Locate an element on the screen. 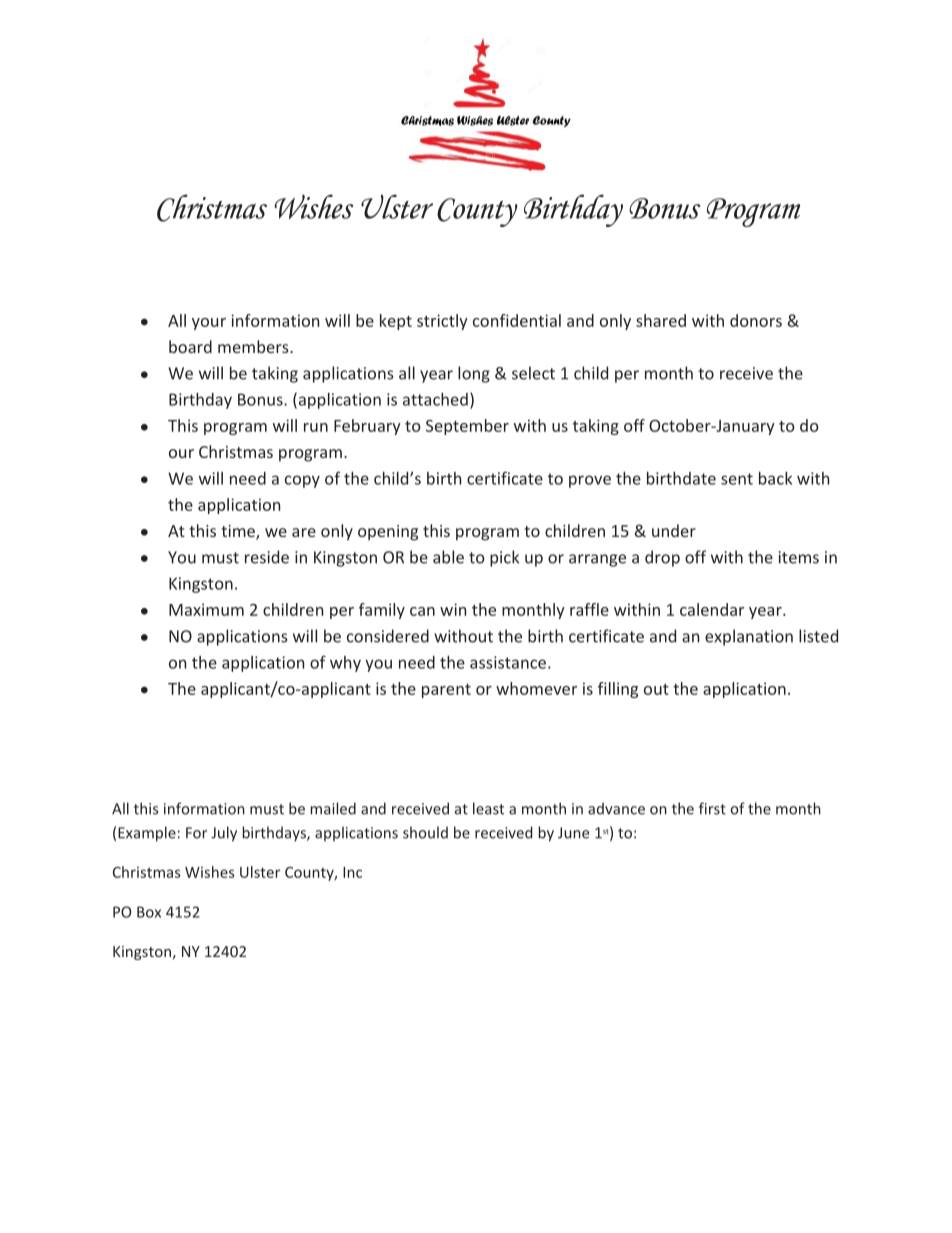 This screenshot has height=1233, width=952. confidential is located at coordinates (517, 320).
